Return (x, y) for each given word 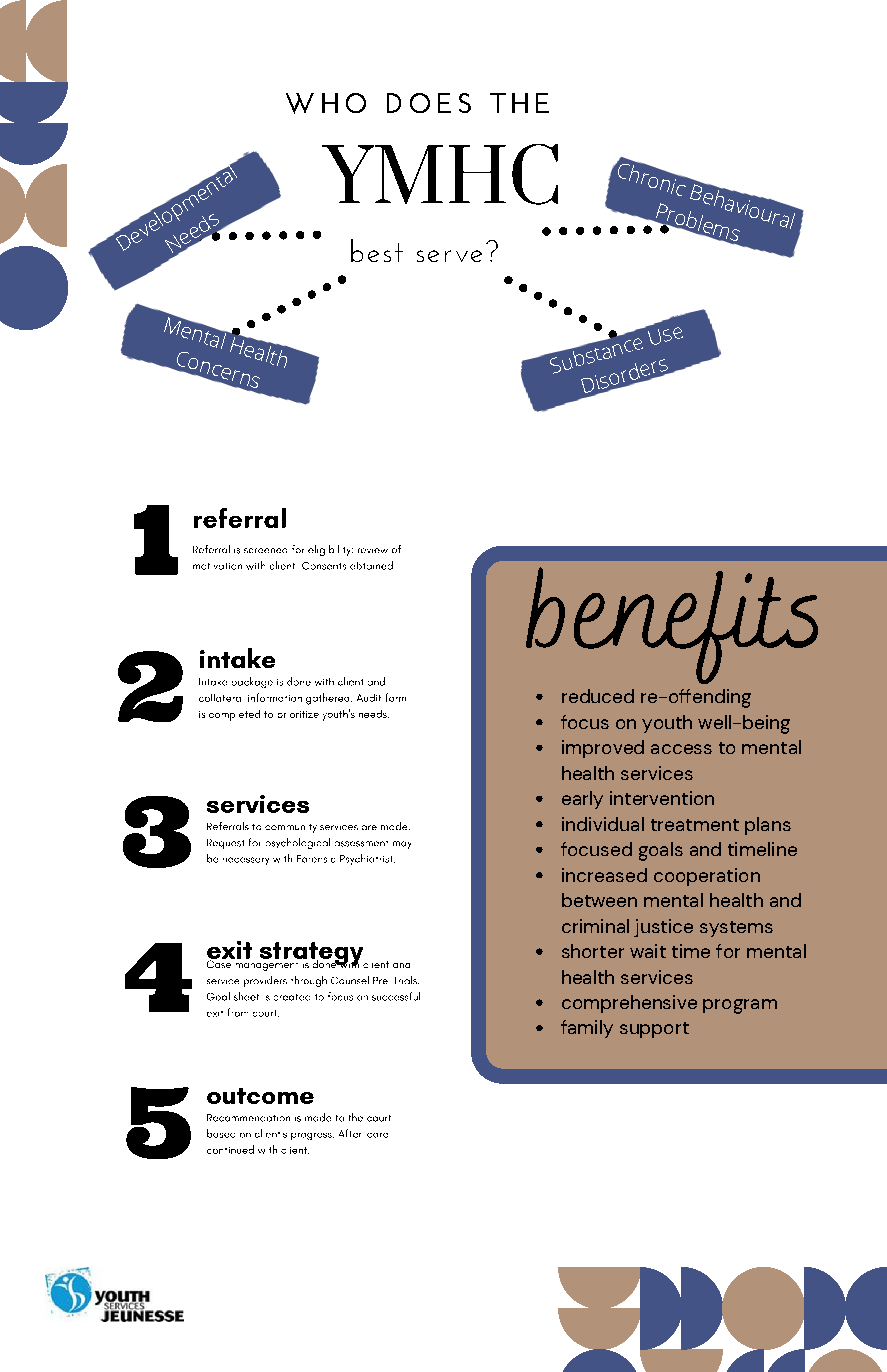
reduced (598, 696)
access (681, 749)
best (377, 250)
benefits (672, 625)
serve (449, 256)
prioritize (298, 714)
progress (312, 1136)
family (587, 1029)
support (654, 1030)
